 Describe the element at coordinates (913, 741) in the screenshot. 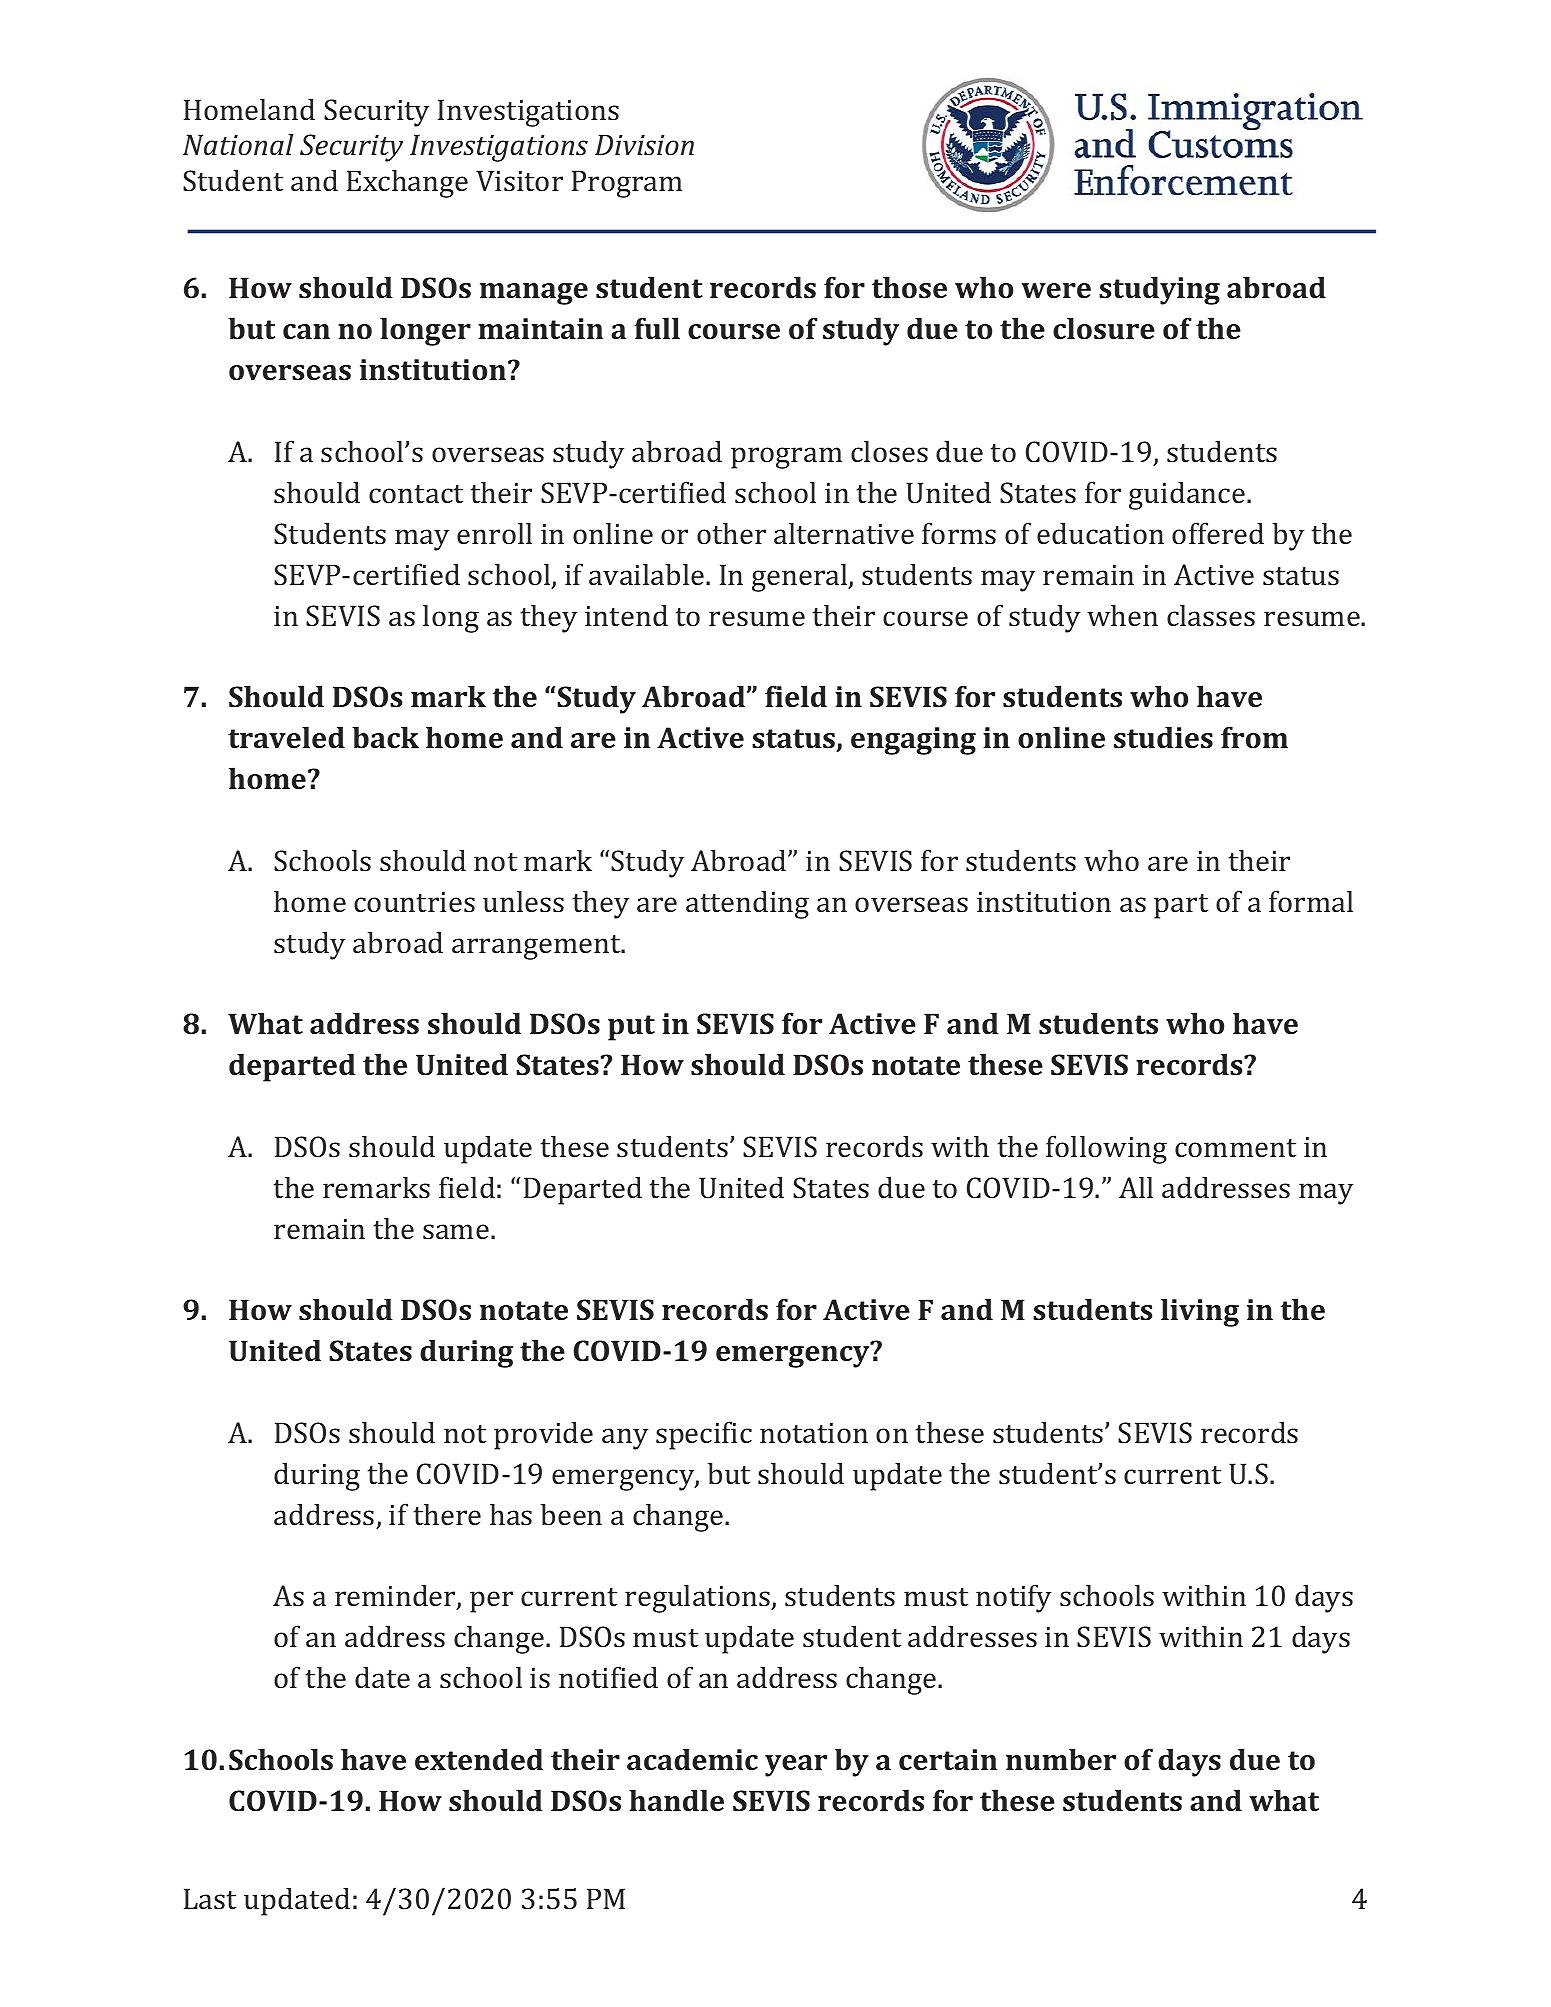

I see `engaging` at that location.
